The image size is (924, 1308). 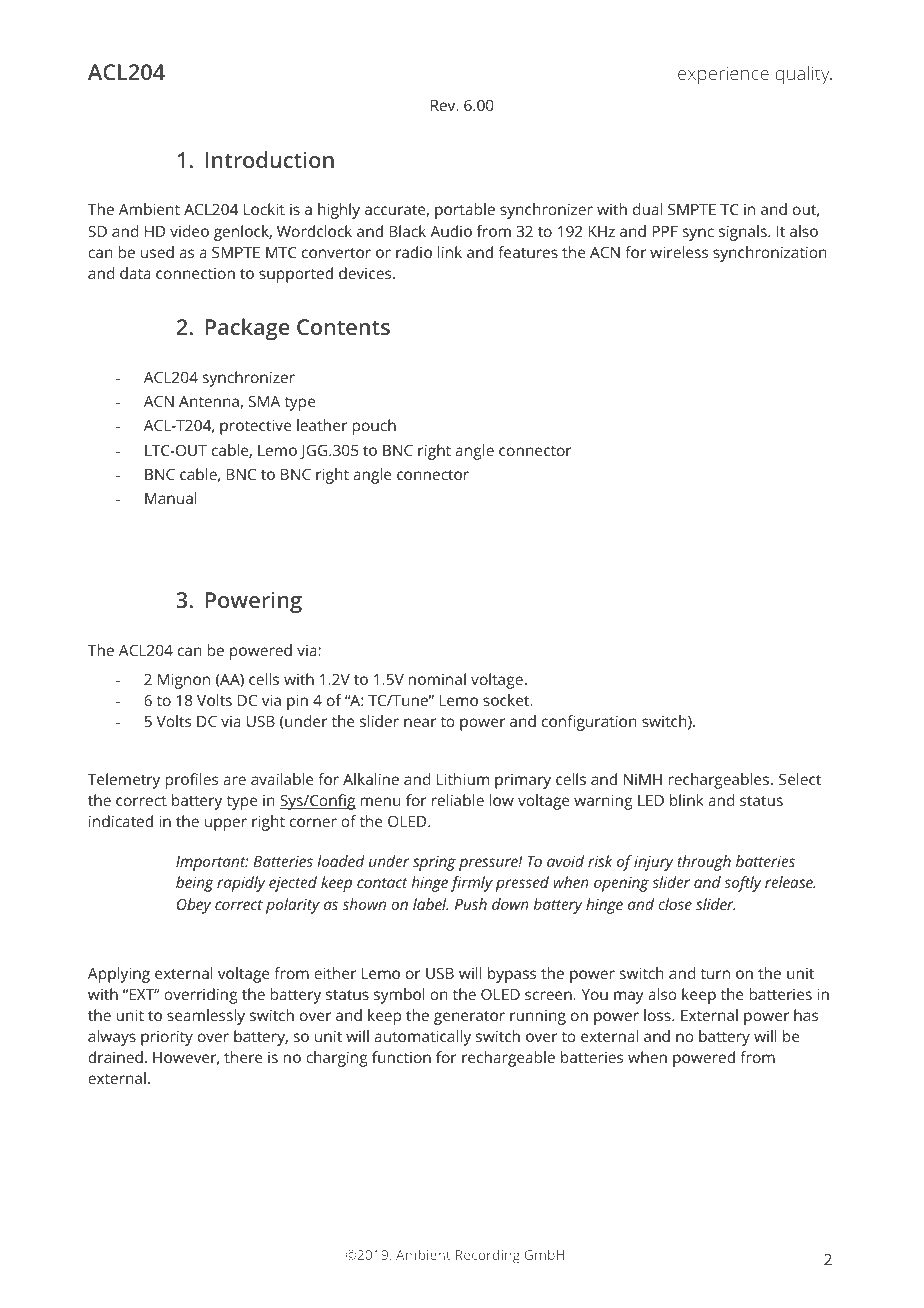 I want to click on Rev, so click(x=444, y=105).
